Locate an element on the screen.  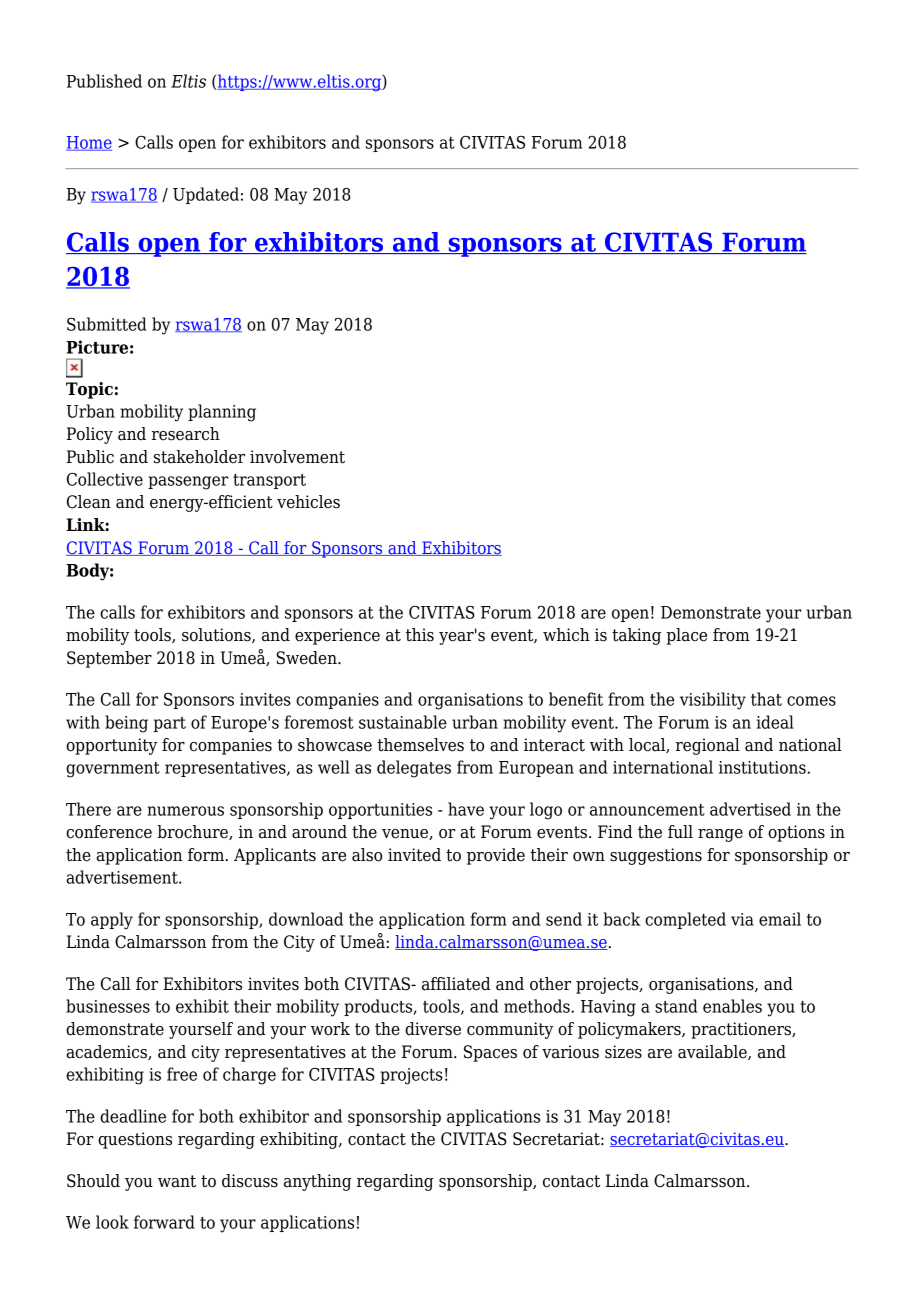
want is located at coordinates (177, 1181).
